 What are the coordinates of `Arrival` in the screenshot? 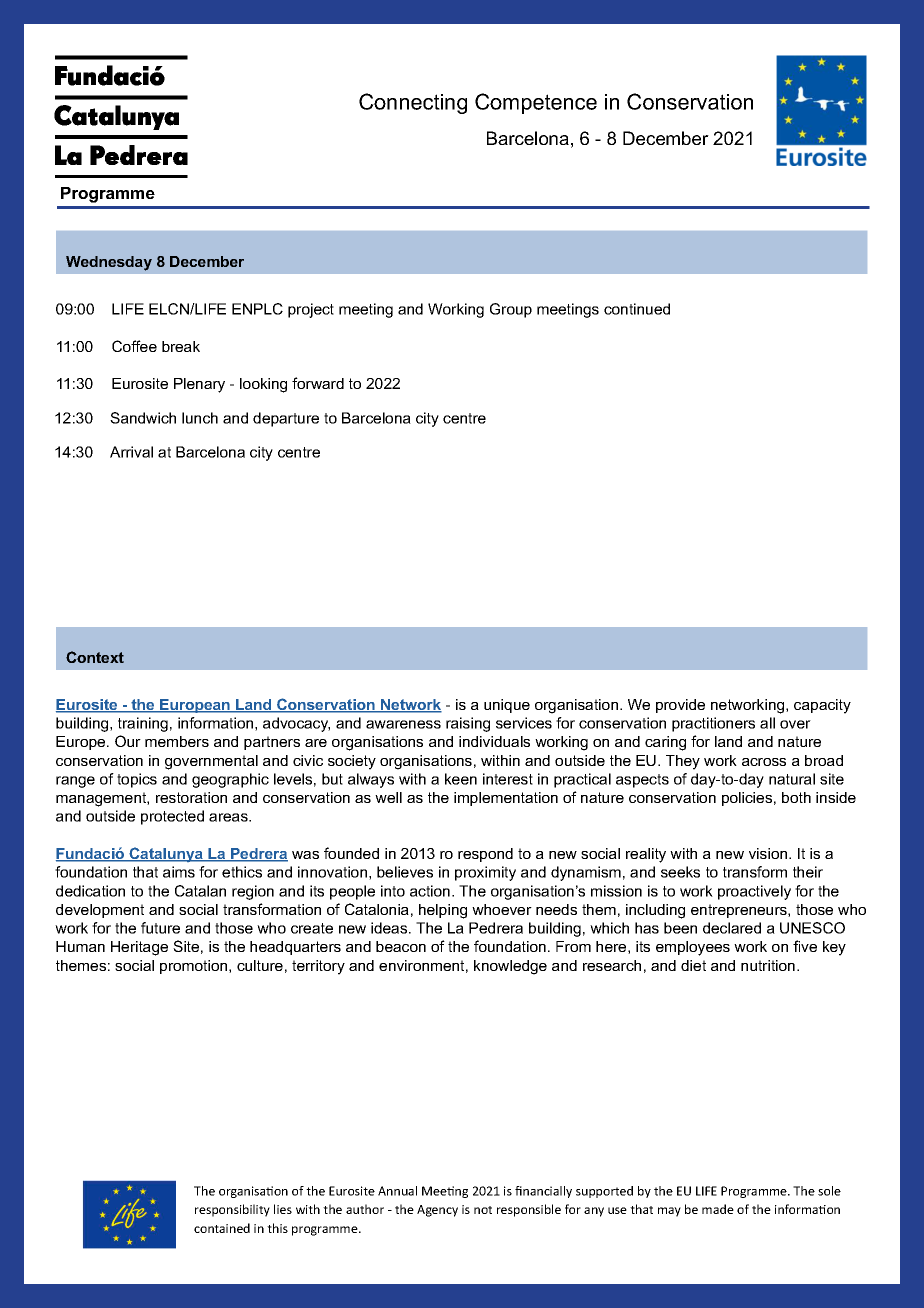 It's located at (131, 452).
